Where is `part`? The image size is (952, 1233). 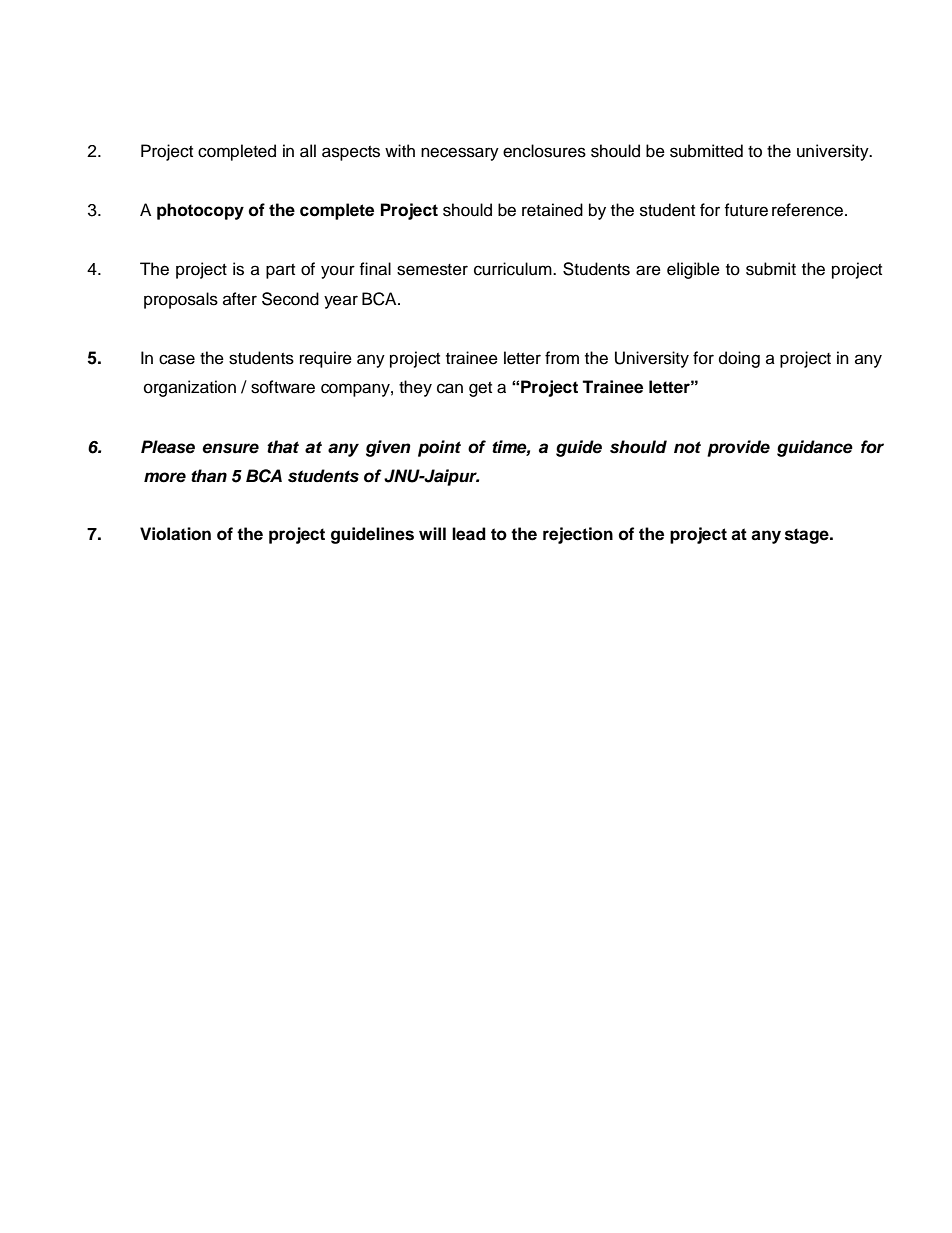 part is located at coordinates (280, 271).
